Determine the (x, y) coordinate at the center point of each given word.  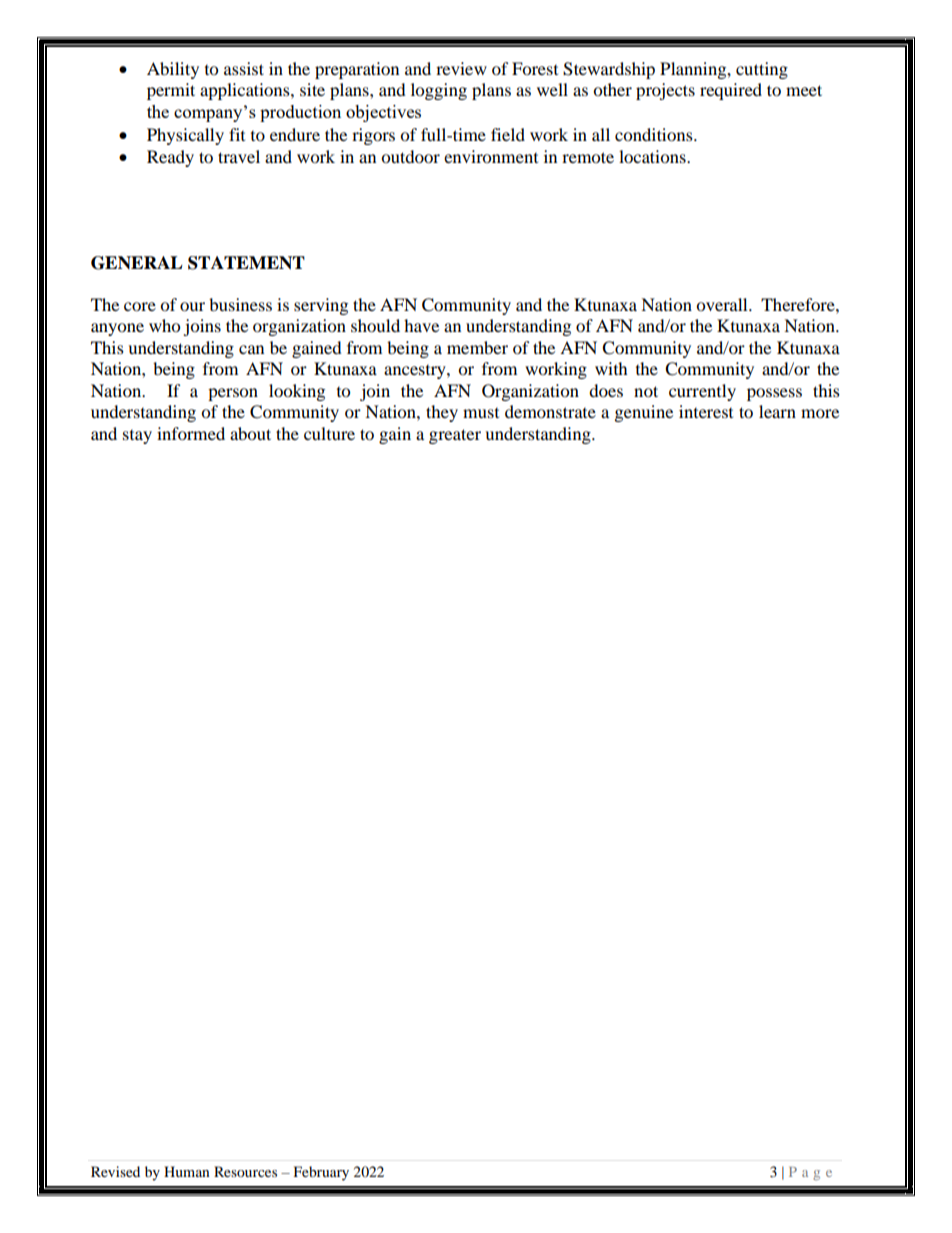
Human (187, 1171)
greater (455, 436)
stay (137, 437)
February (321, 1173)
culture (329, 433)
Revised (115, 1171)
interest (706, 411)
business (240, 304)
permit (171, 91)
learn (777, 411)
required (731, 91)
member (477, 347)
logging (439, 91)
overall (723, 304)
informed (191, 433)
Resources (245, 1171)
